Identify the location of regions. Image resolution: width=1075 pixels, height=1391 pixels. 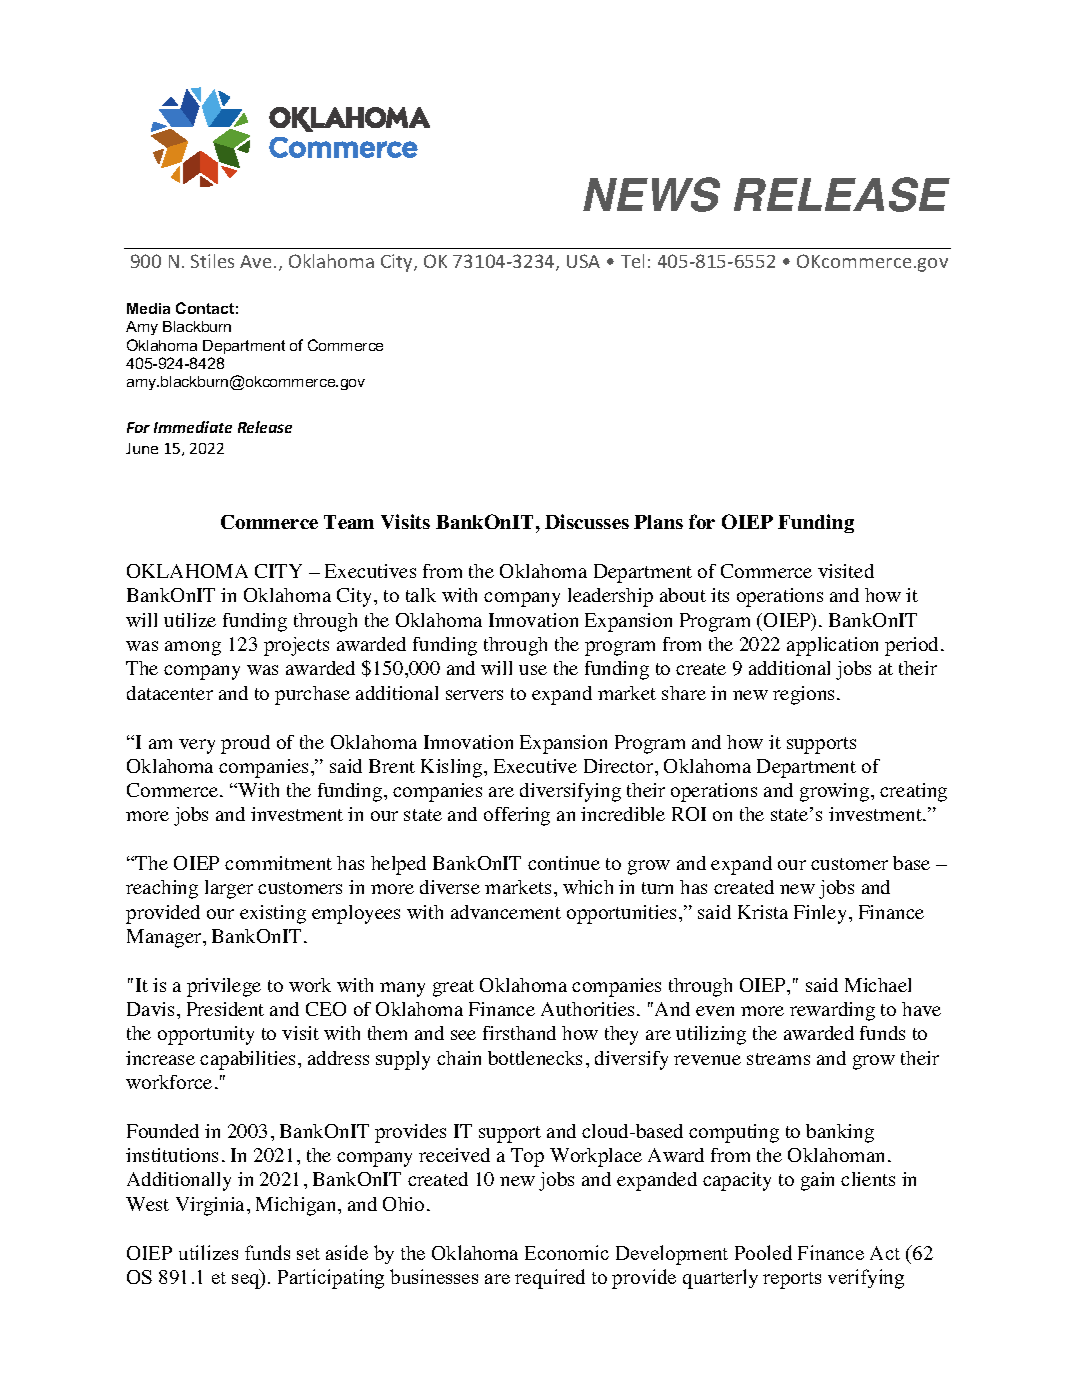
(803, 695).
